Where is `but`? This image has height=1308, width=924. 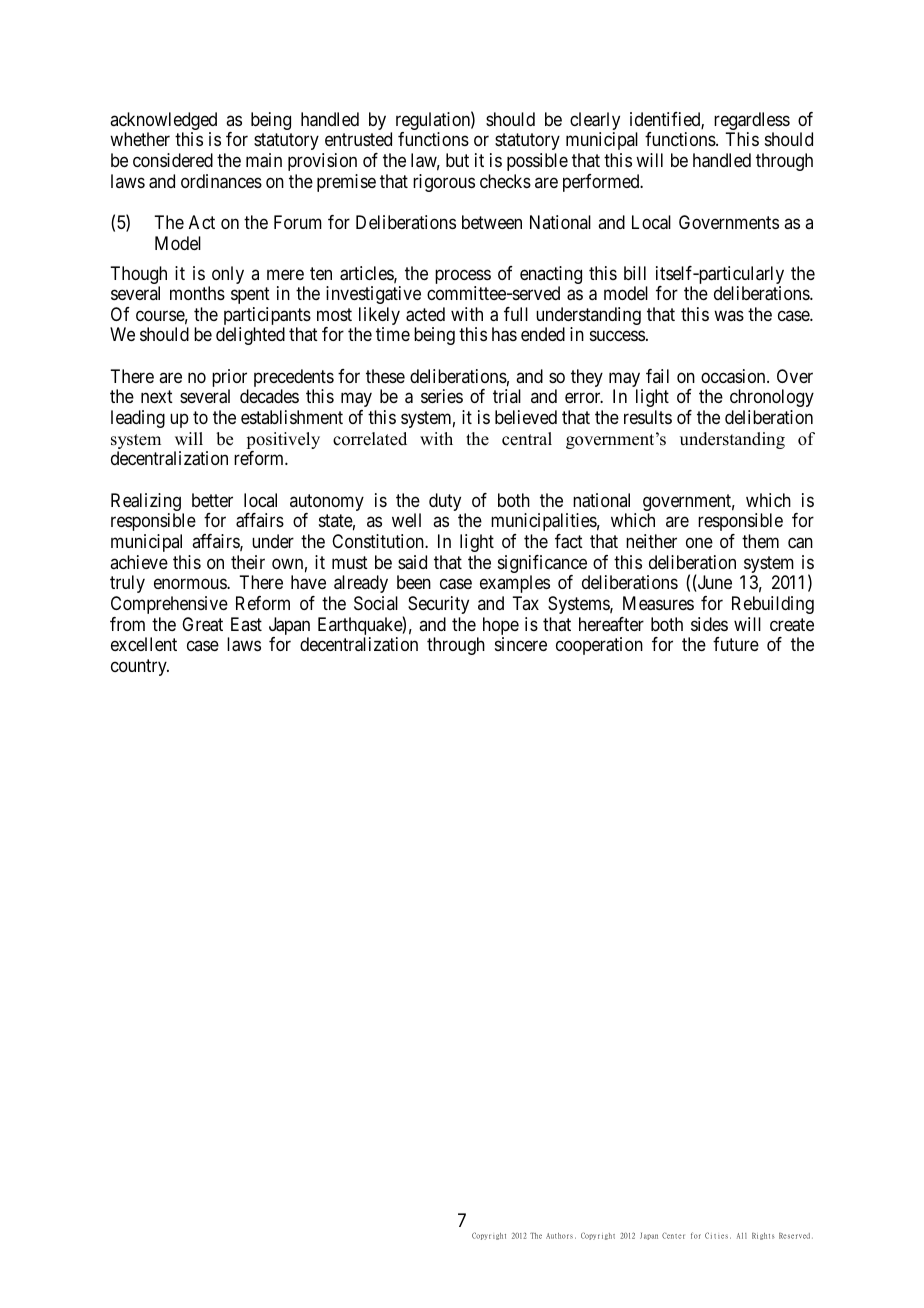 but is located at coordinates (457, 160).
